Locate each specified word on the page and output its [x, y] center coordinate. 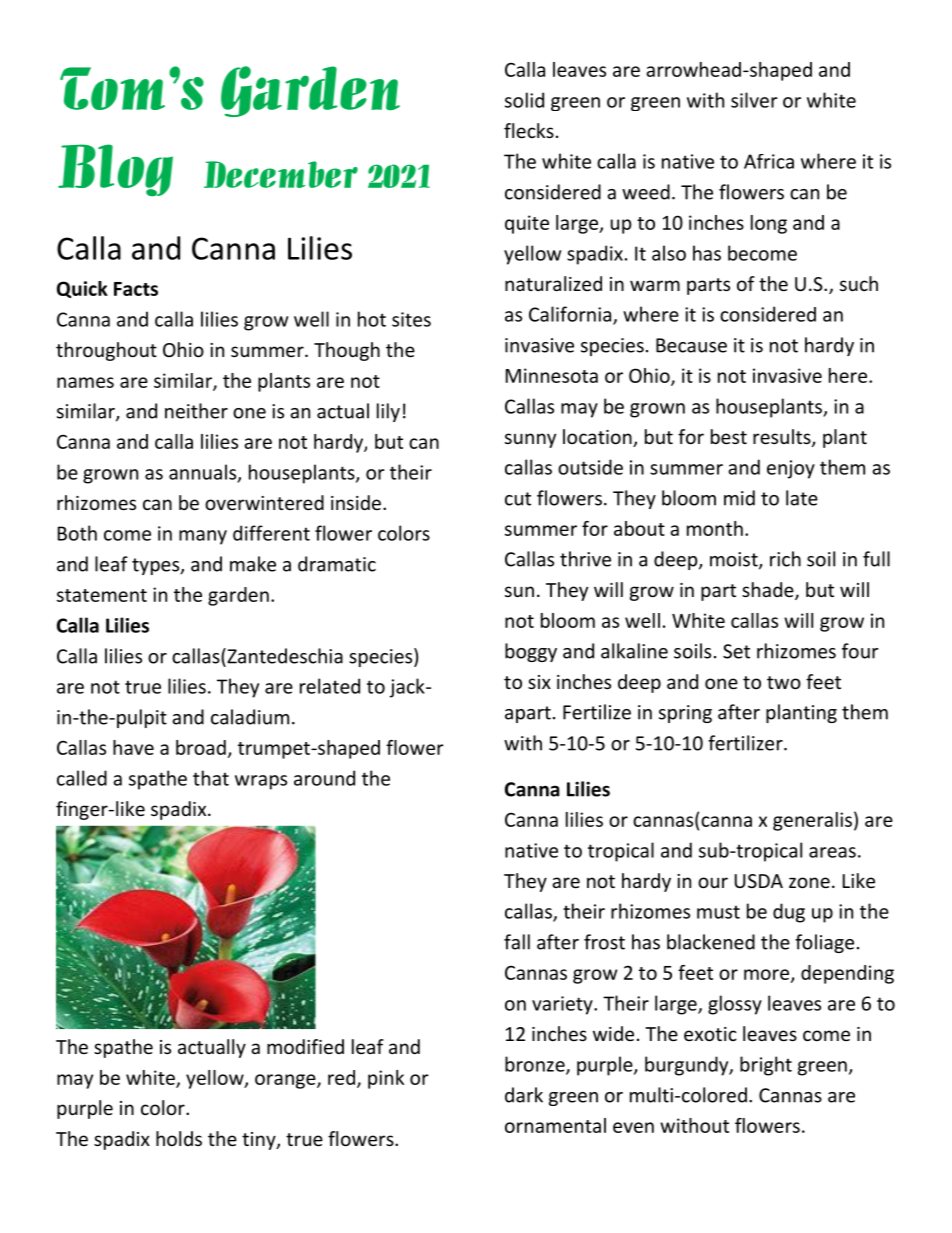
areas [832, 852]
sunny [530, 440]
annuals [204, 473]
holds [179, 1138]
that [211, 778]
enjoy [791, 469]
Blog [115, 170]
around [324, 778]
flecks [529, 130]
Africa [769, 161]
